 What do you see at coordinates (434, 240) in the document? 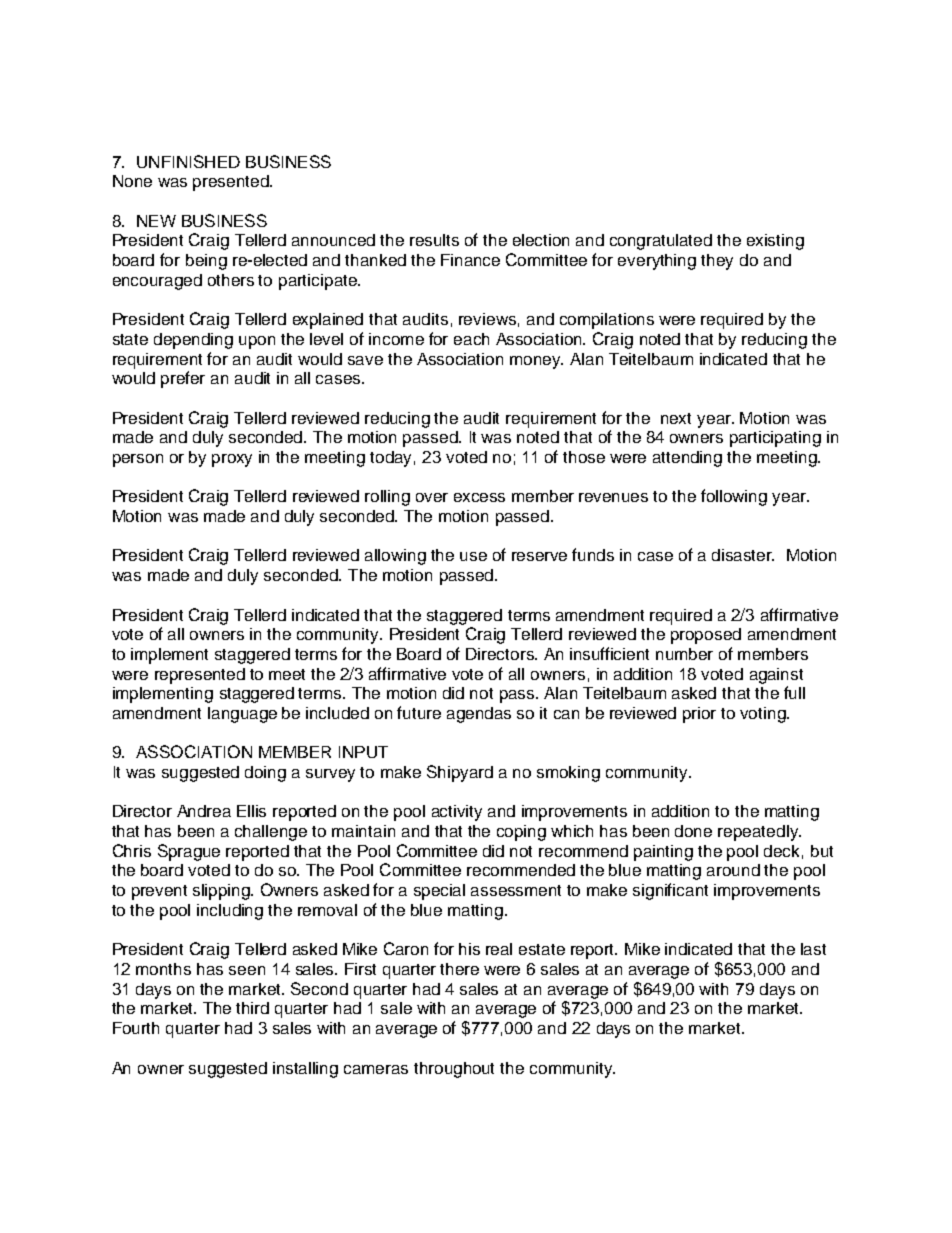
I see `results` at bounding box center [434, 240].
